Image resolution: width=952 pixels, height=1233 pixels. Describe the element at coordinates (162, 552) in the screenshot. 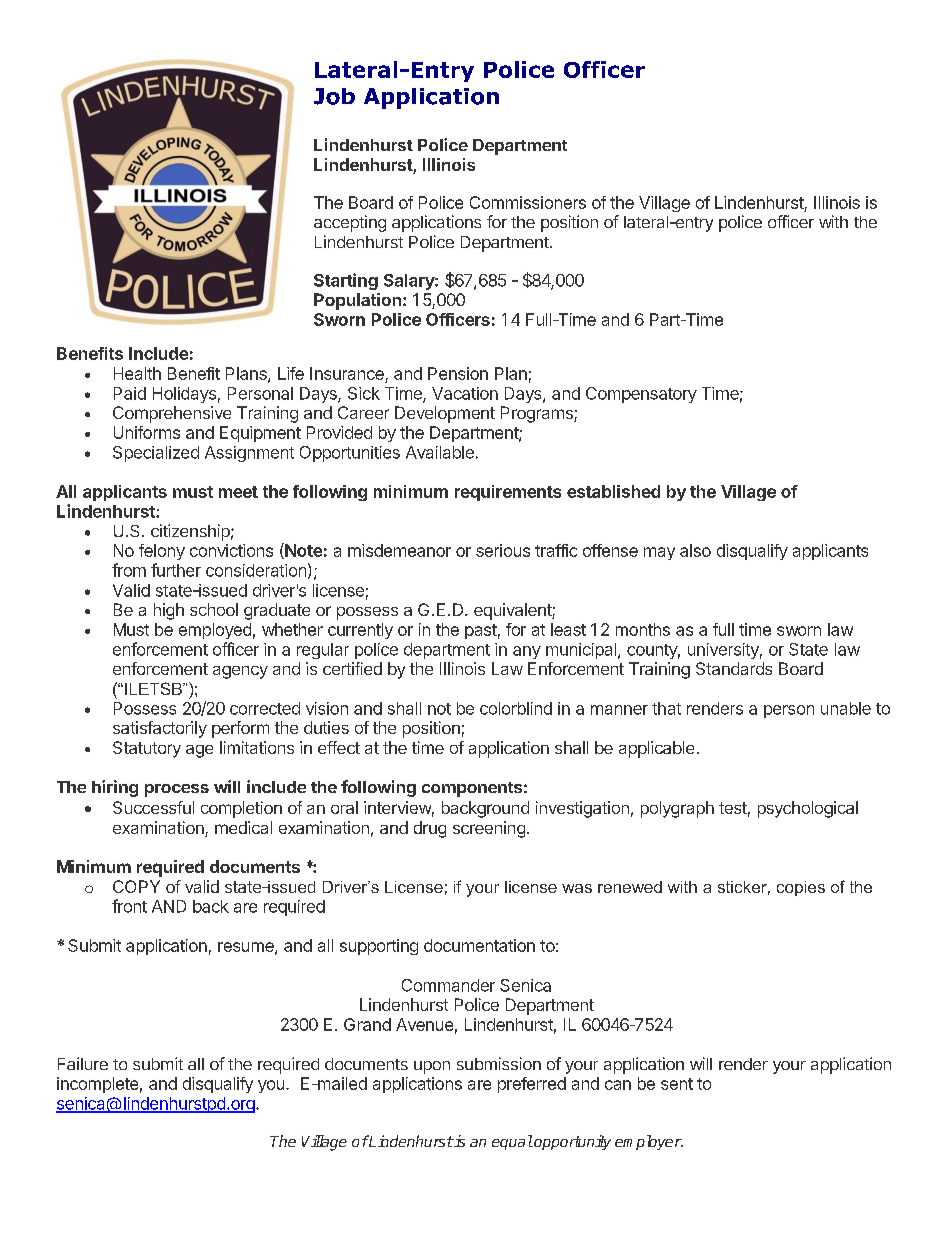

I see `felony` at that location.
